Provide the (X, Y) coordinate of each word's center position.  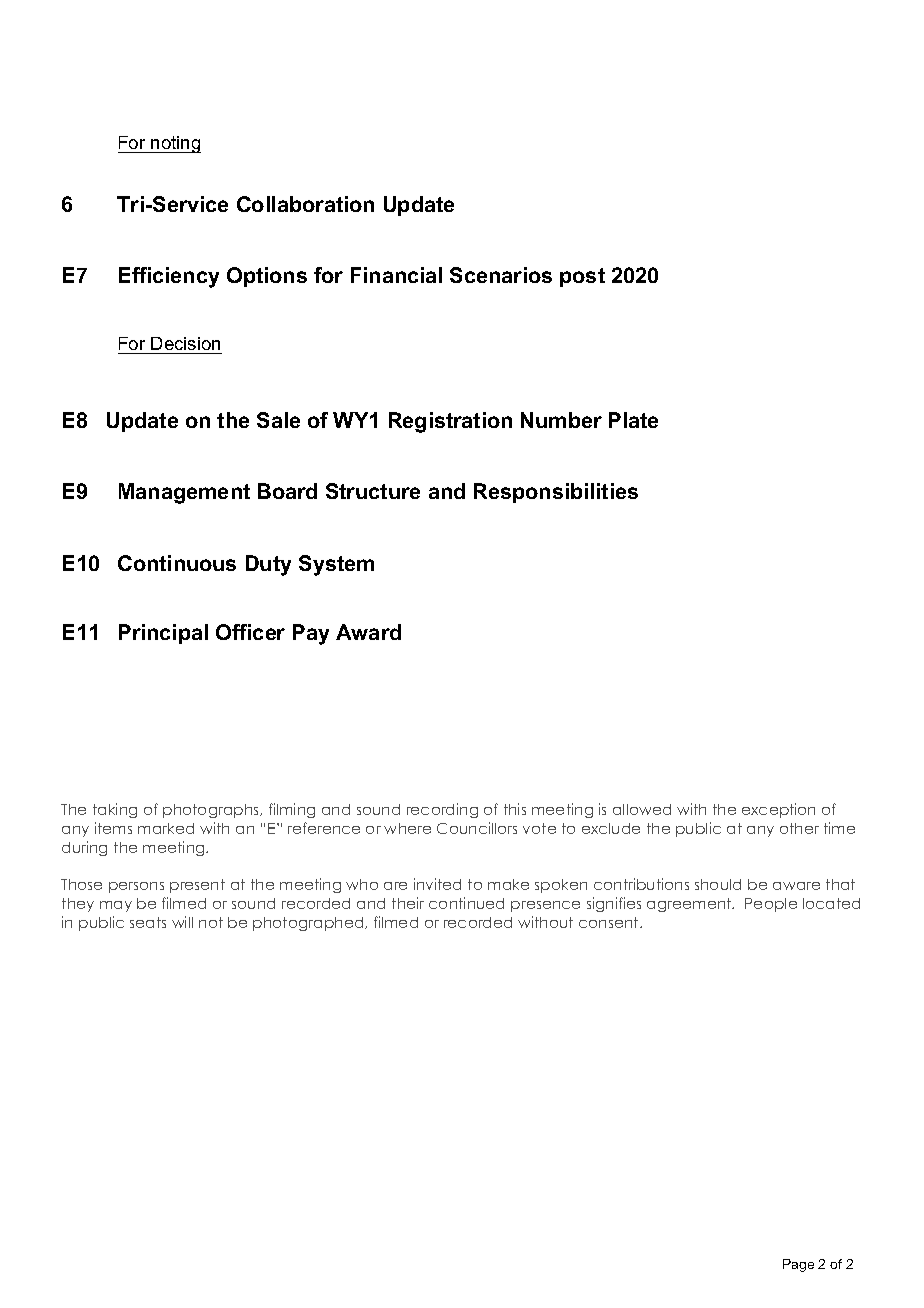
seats (148, 922)
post (582, 277)
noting (175, 144)
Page (798, 1265)
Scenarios (501, 275)
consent (610, 922)
